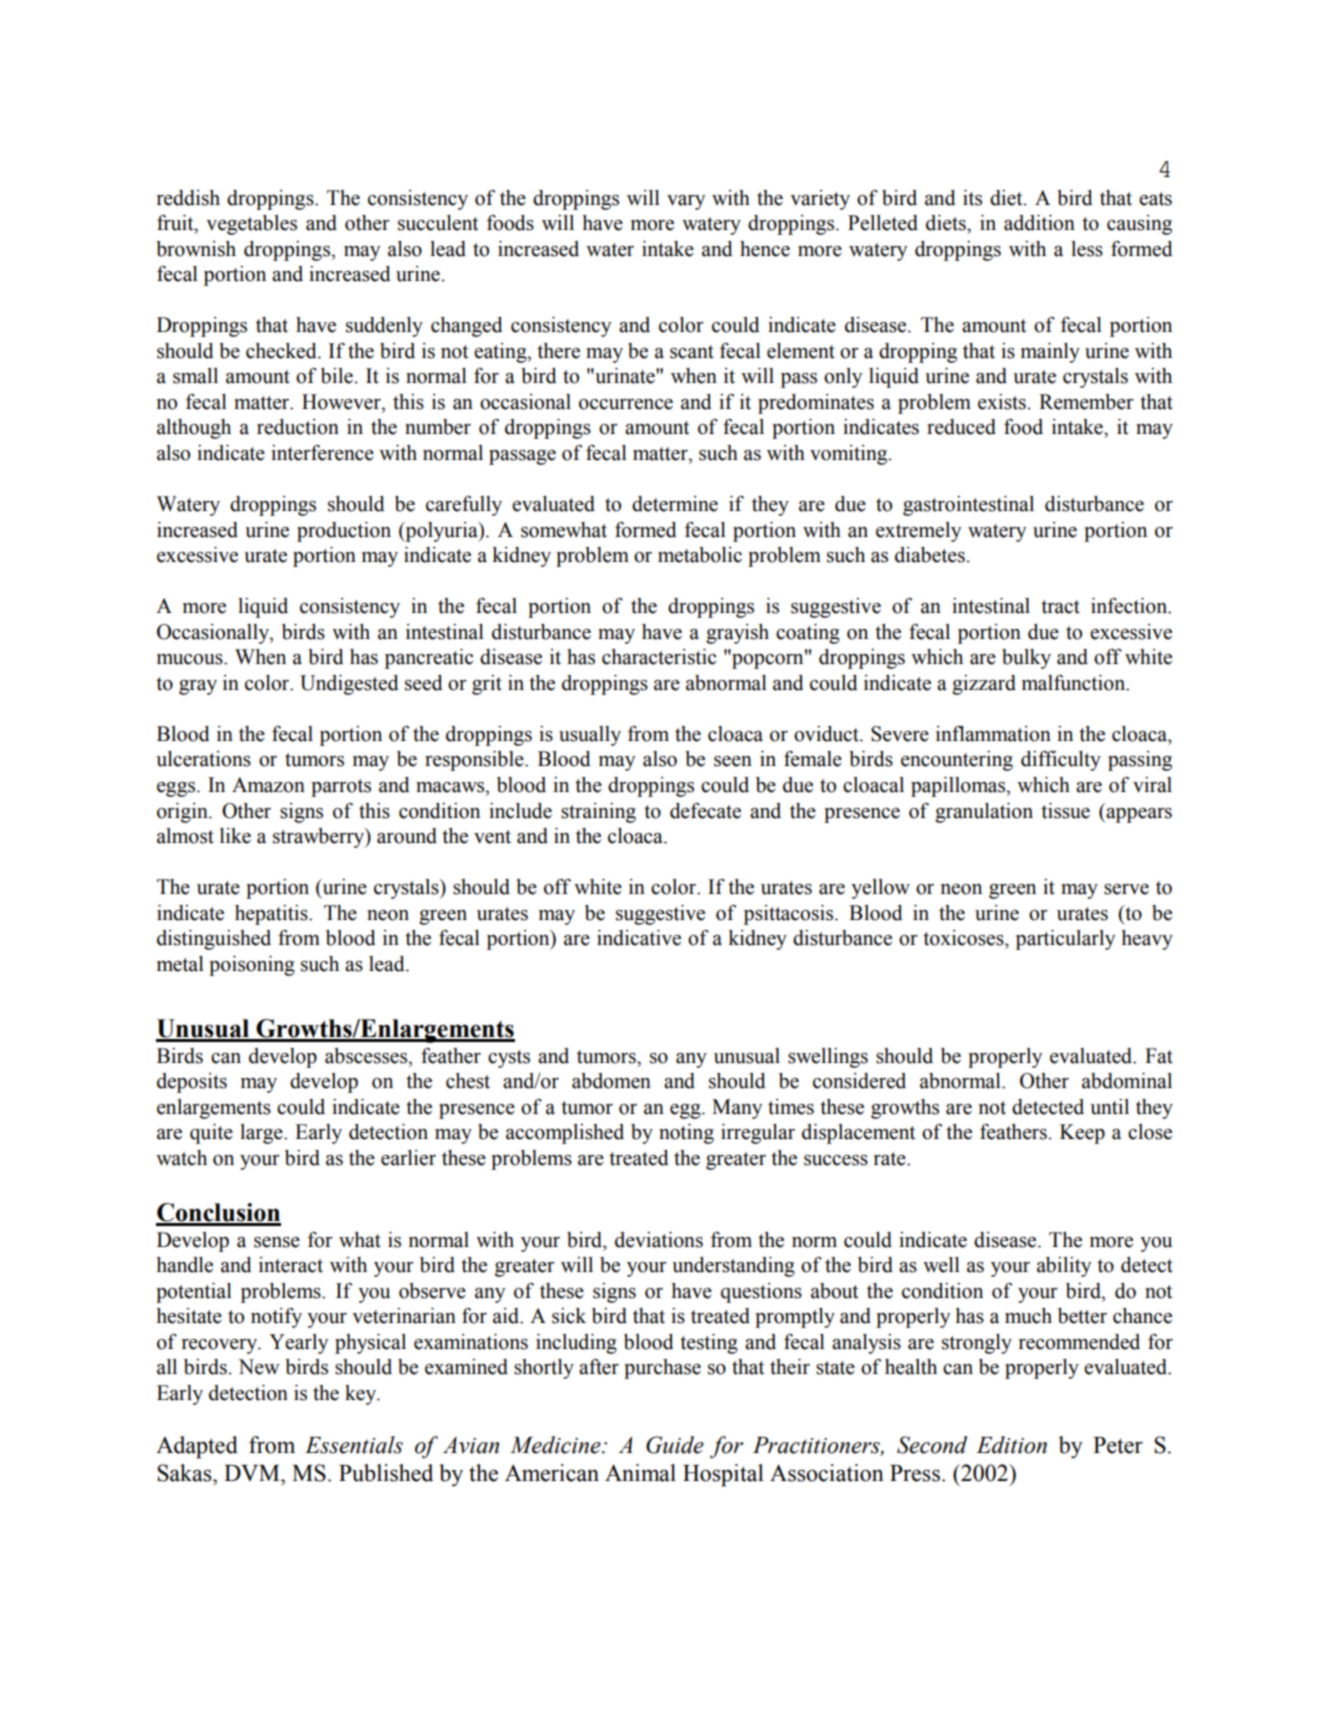 This screenshot has height=1720, width=1329. Describe the element at coordinates (705, 811) in the screenshot. I see `defecate` at that location.
